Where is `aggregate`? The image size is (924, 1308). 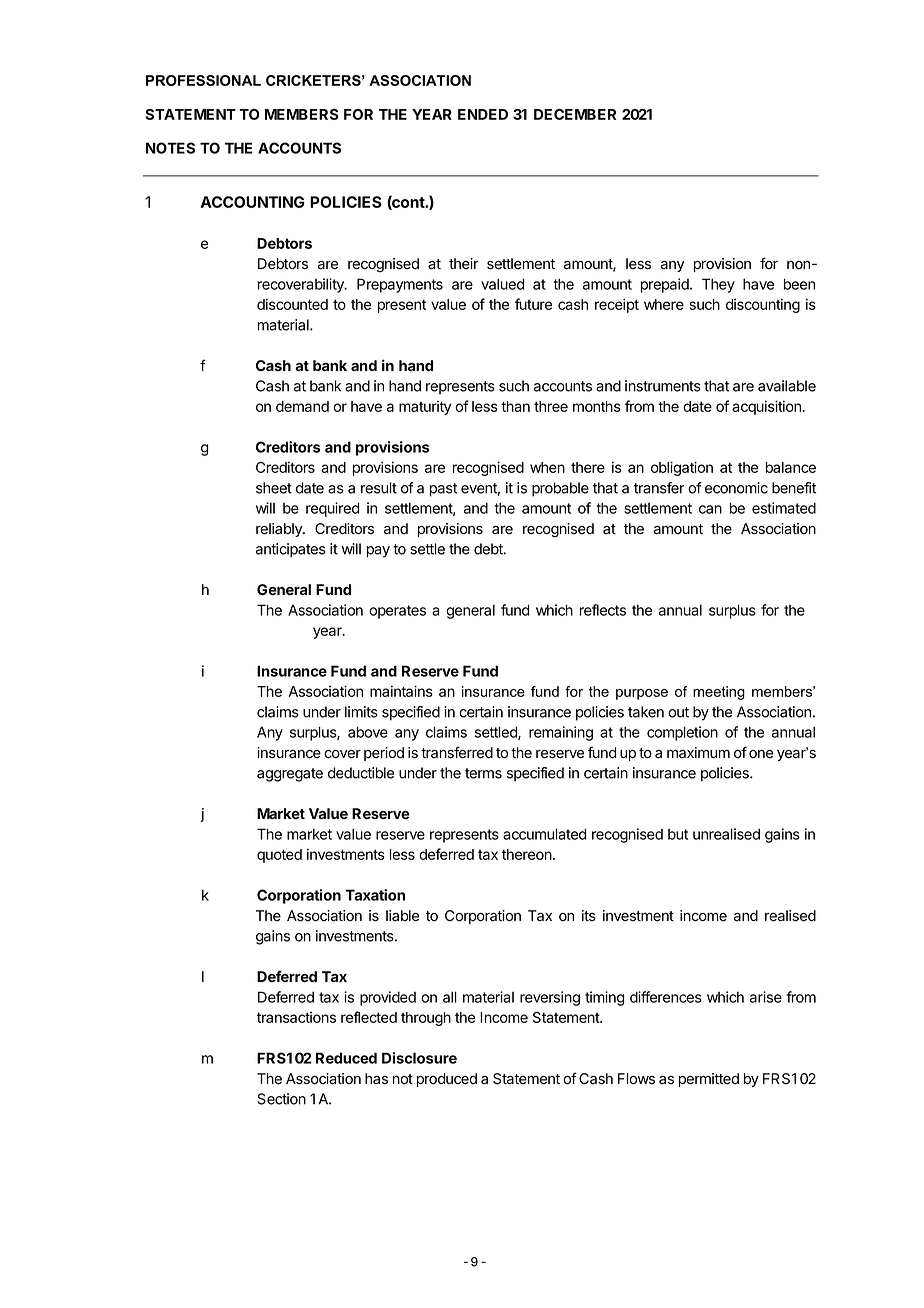
aggregate is located at coordinates (290, 775).
